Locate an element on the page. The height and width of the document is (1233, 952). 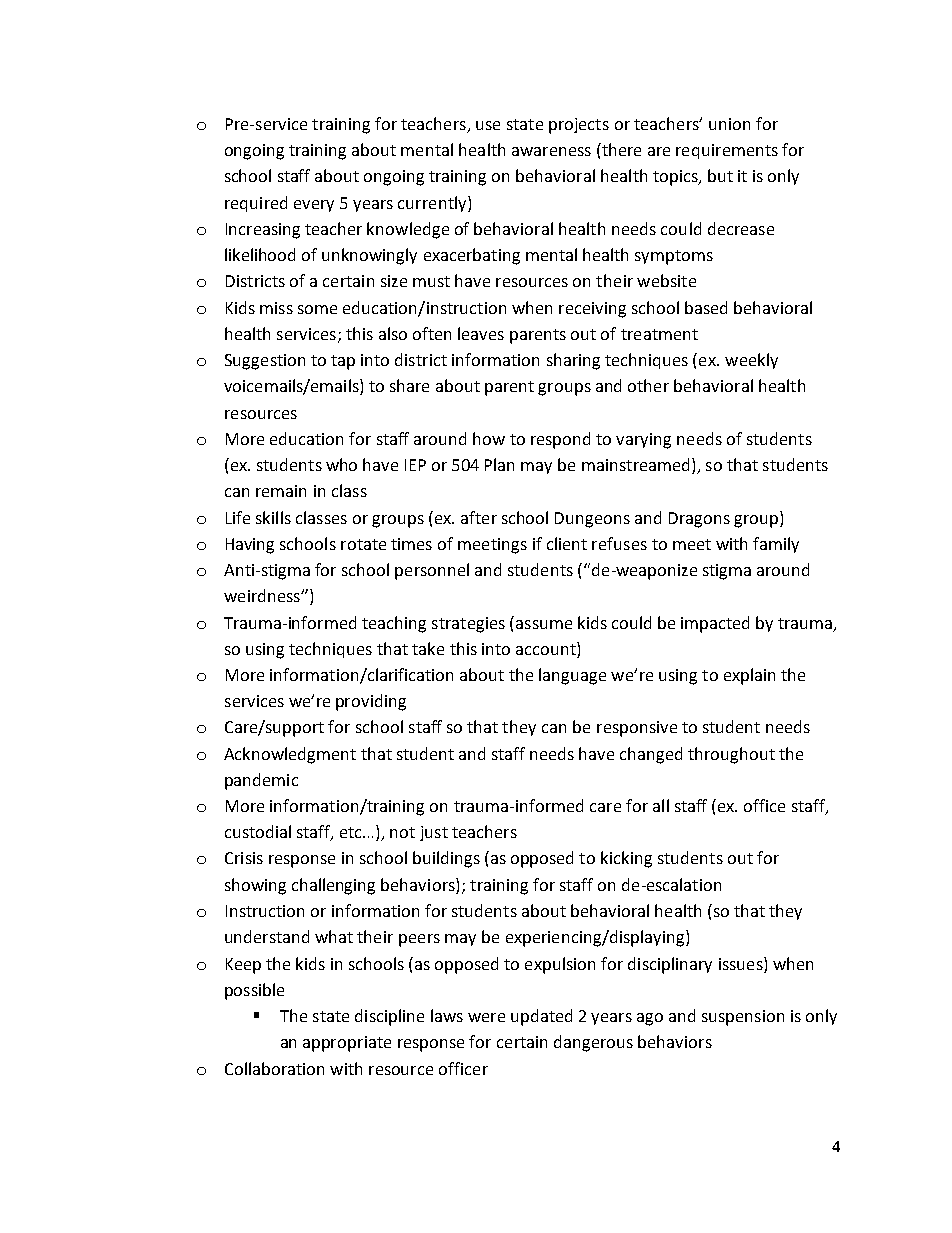
Having is located at coordinates (250, 546).
